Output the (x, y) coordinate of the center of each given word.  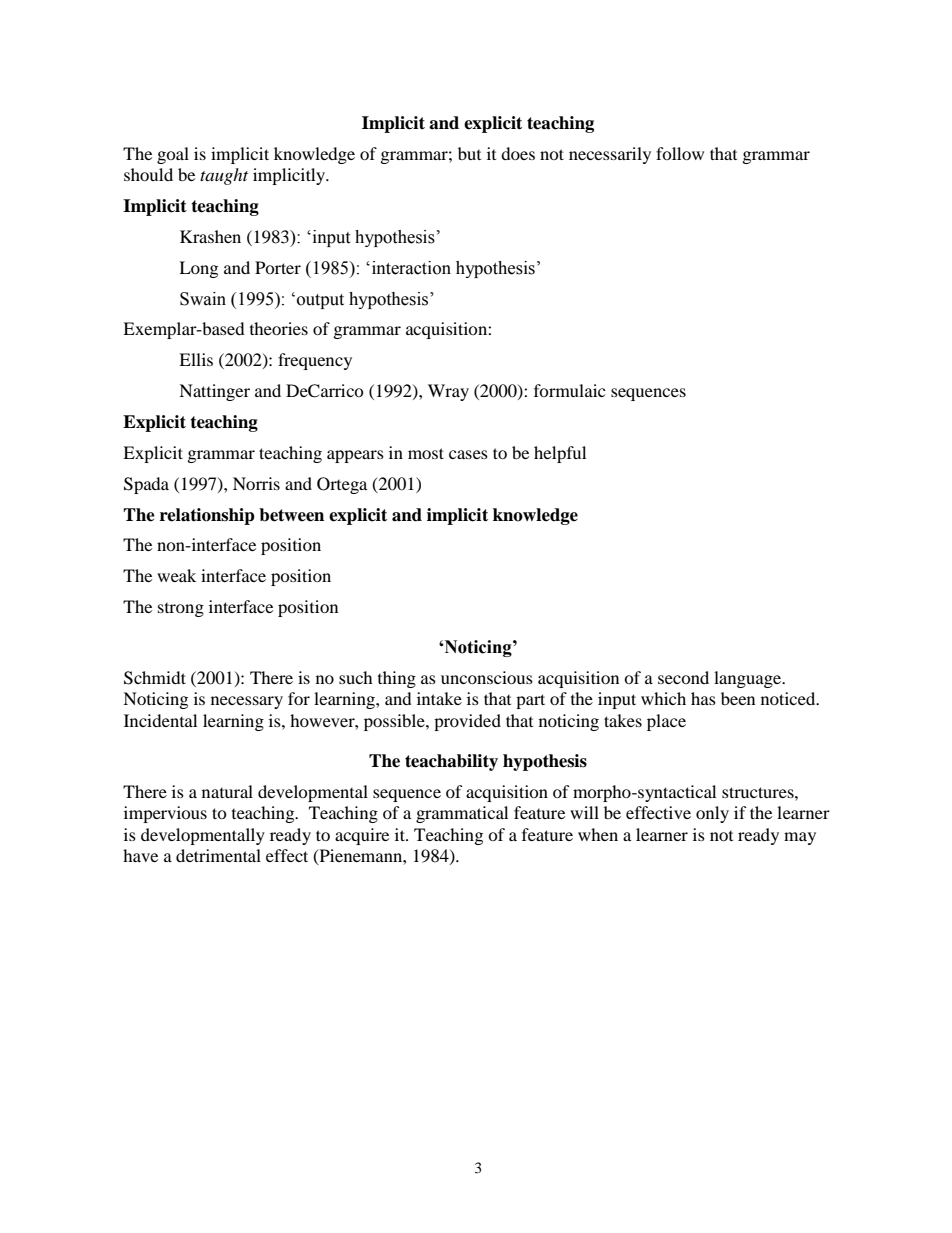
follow (680, 153)
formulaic (569, 390)
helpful (560, 454)
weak (176, 575)
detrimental (218, 855)
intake (439, 698)
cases (468, 454)
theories (279, 328)
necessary (247, 702)
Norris (256, 483)
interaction (410, 268)
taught (224, 176)
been (738, 698)
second (683, 677)
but (469, 153)
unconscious (487, 677)
